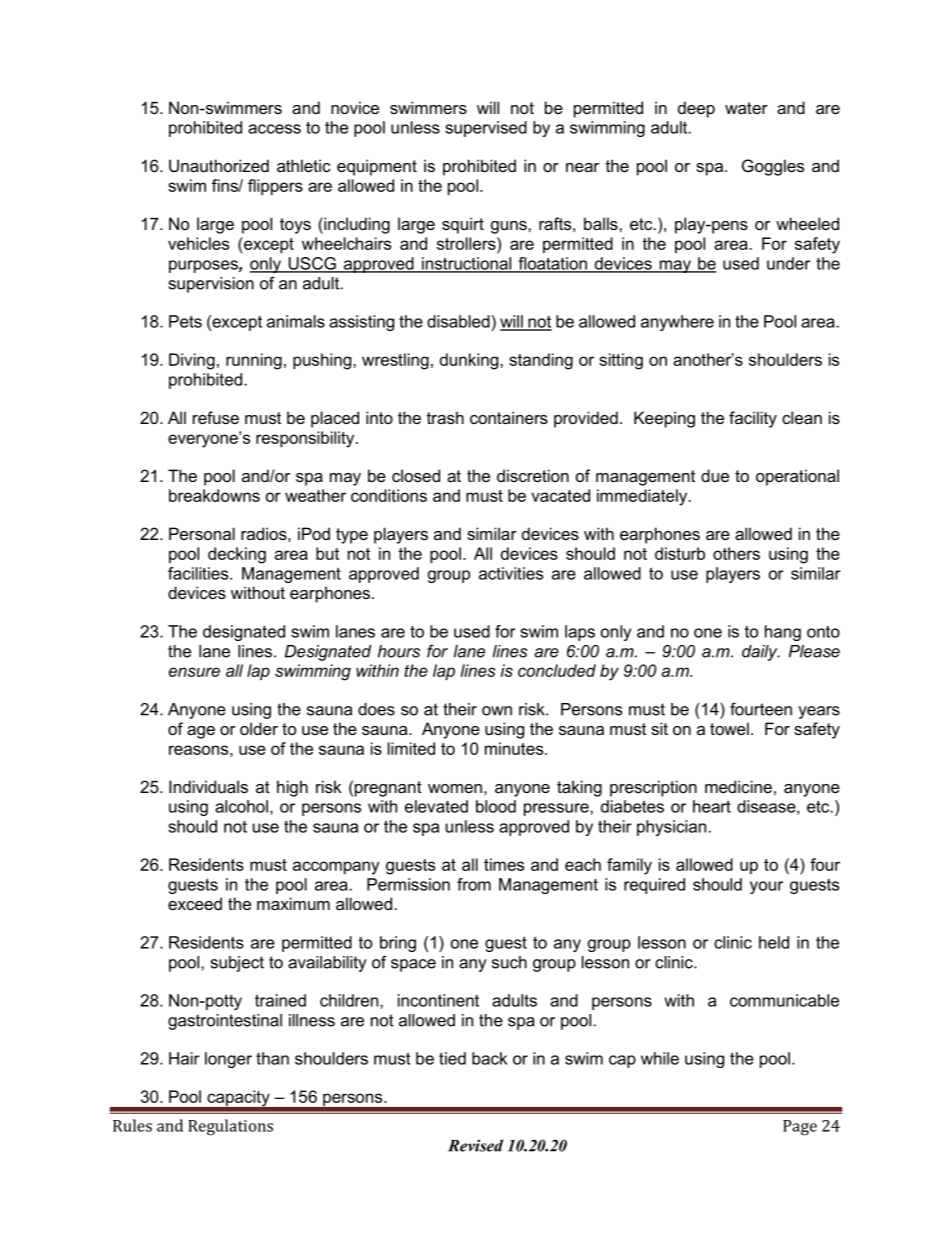  I want to click on water, so click(746, 108).
